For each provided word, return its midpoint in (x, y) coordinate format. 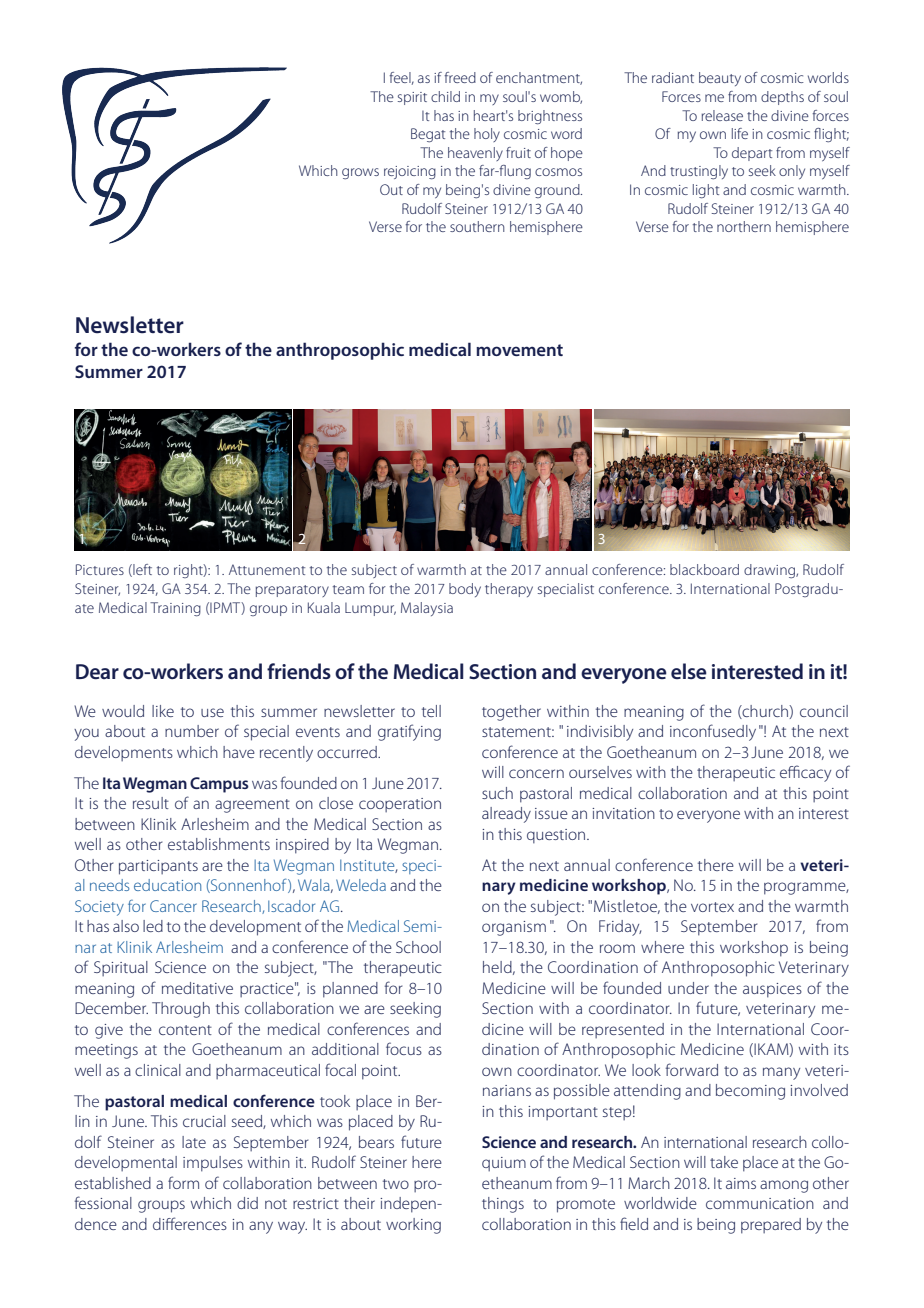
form (183, 1182)
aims (741, 1183)
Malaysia (427, 609)
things (503, 1205)
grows (360, 173)
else (689, 671)
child (445, 96)
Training (175, 609)
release (722, 115)
